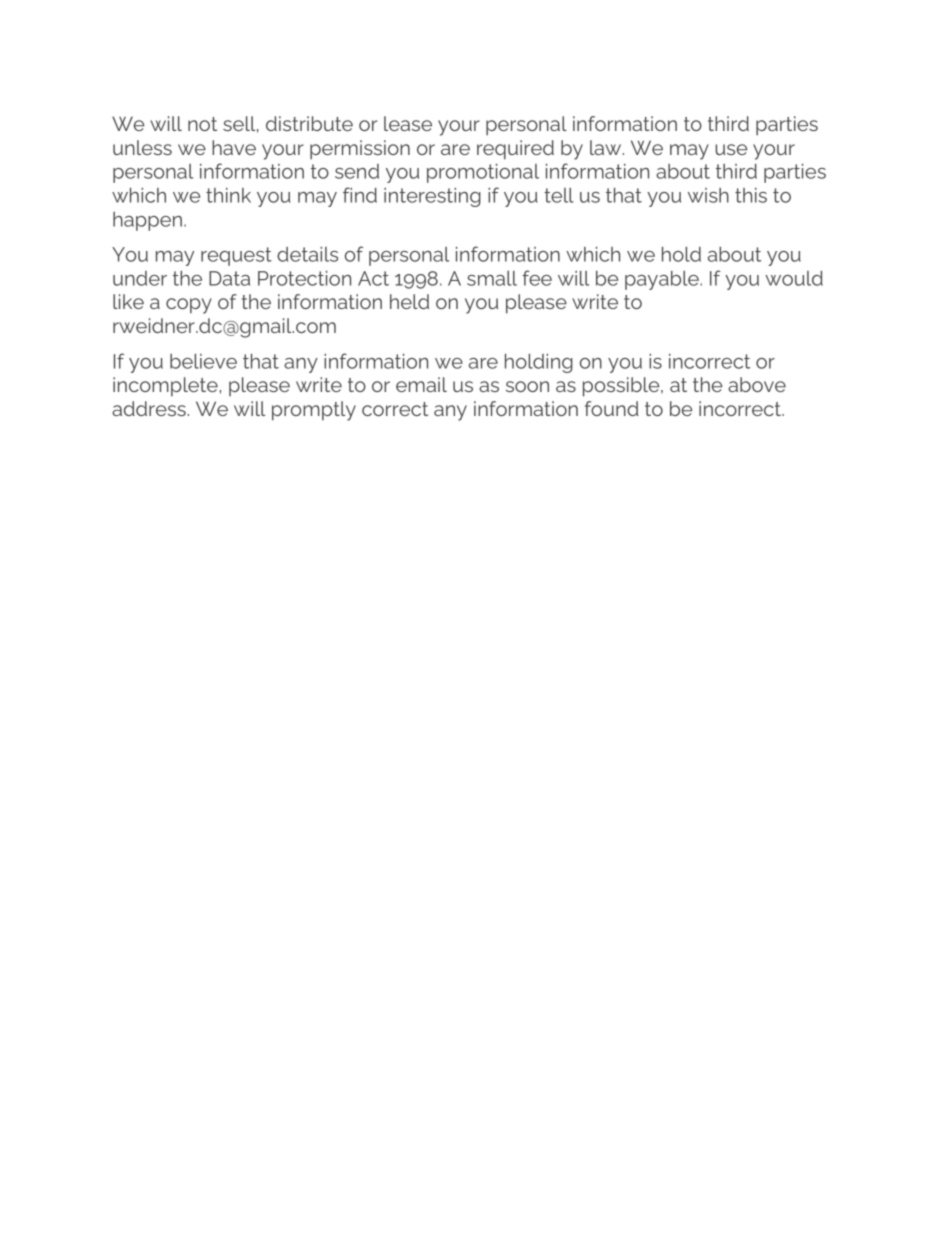 The image size is (952, 1233). I want to click on required, so click(515, 150).
